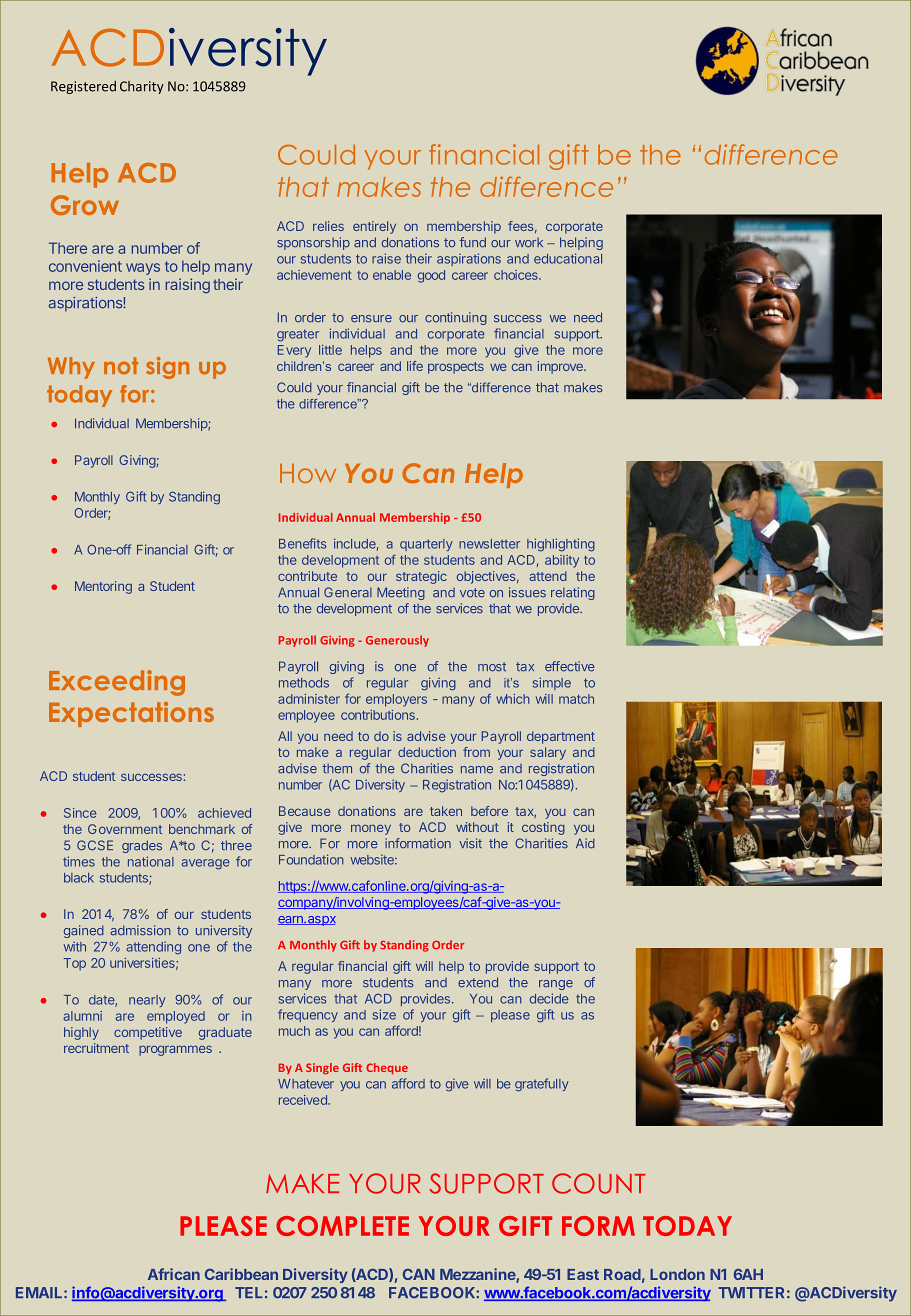 This image has height=1316, width=911. Describe the element at coordinates (142, 87) in the image. I see `Charity` at that location.
